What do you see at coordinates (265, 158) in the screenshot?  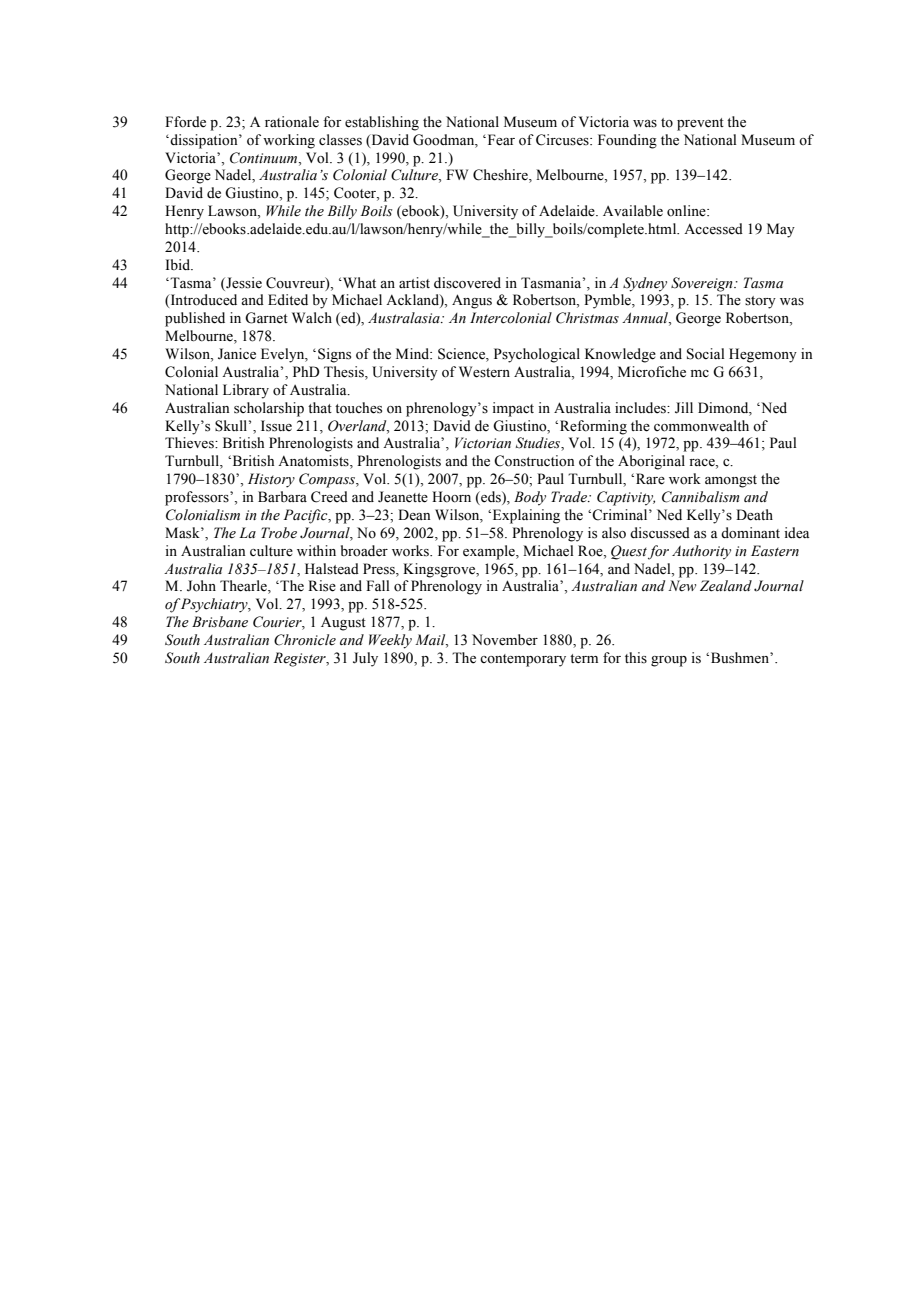 I see `Continuum` at bounding box center [265, 158].
